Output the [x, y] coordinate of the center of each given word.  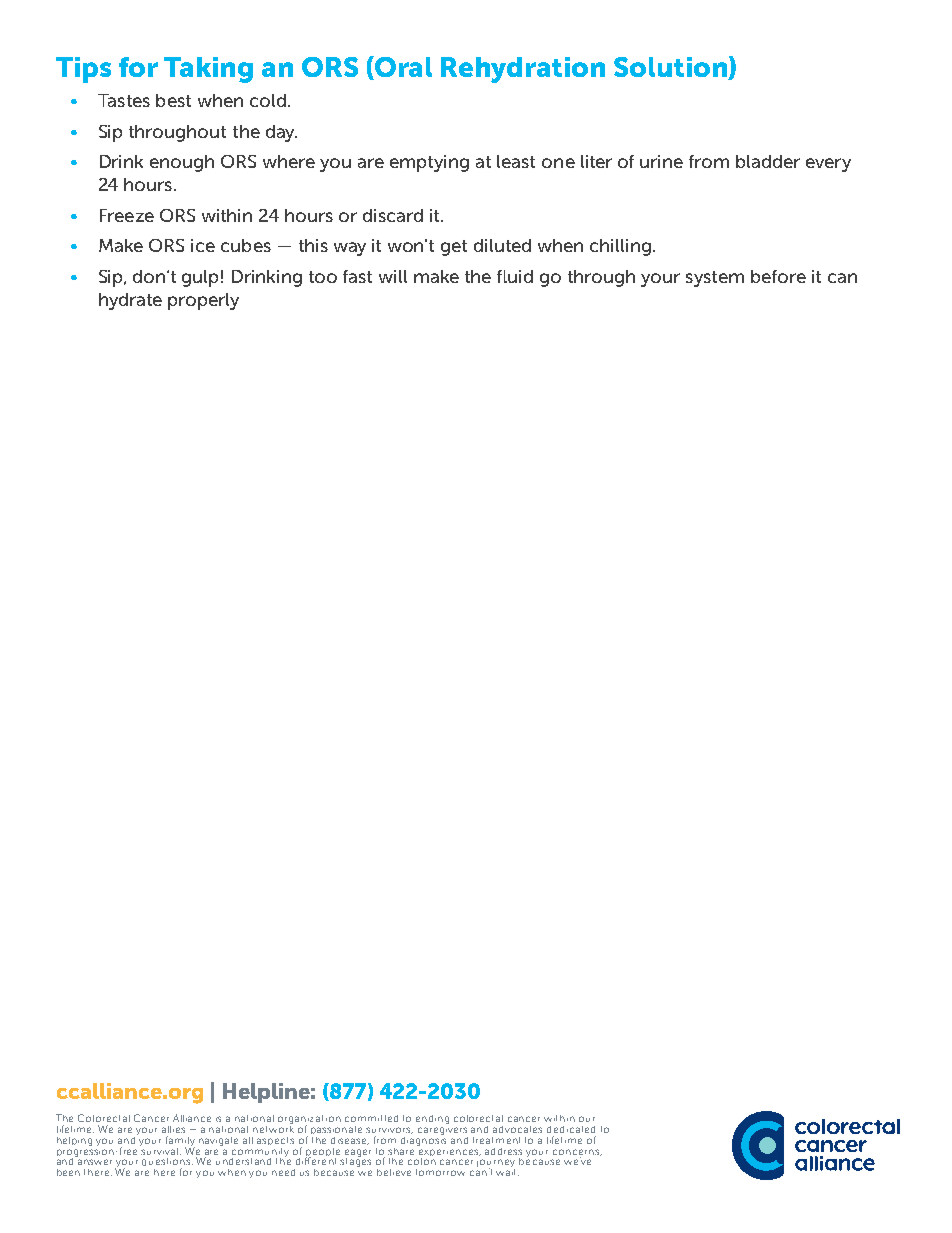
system [715, 279]
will [393, 276]
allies [173, 1129]
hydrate [130, 301]
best [173, 100]
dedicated [571, 1129]
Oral [402, 68]
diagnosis [423, 1140]
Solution [671, 68]
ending [432, 1119]
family [180, 1142]
